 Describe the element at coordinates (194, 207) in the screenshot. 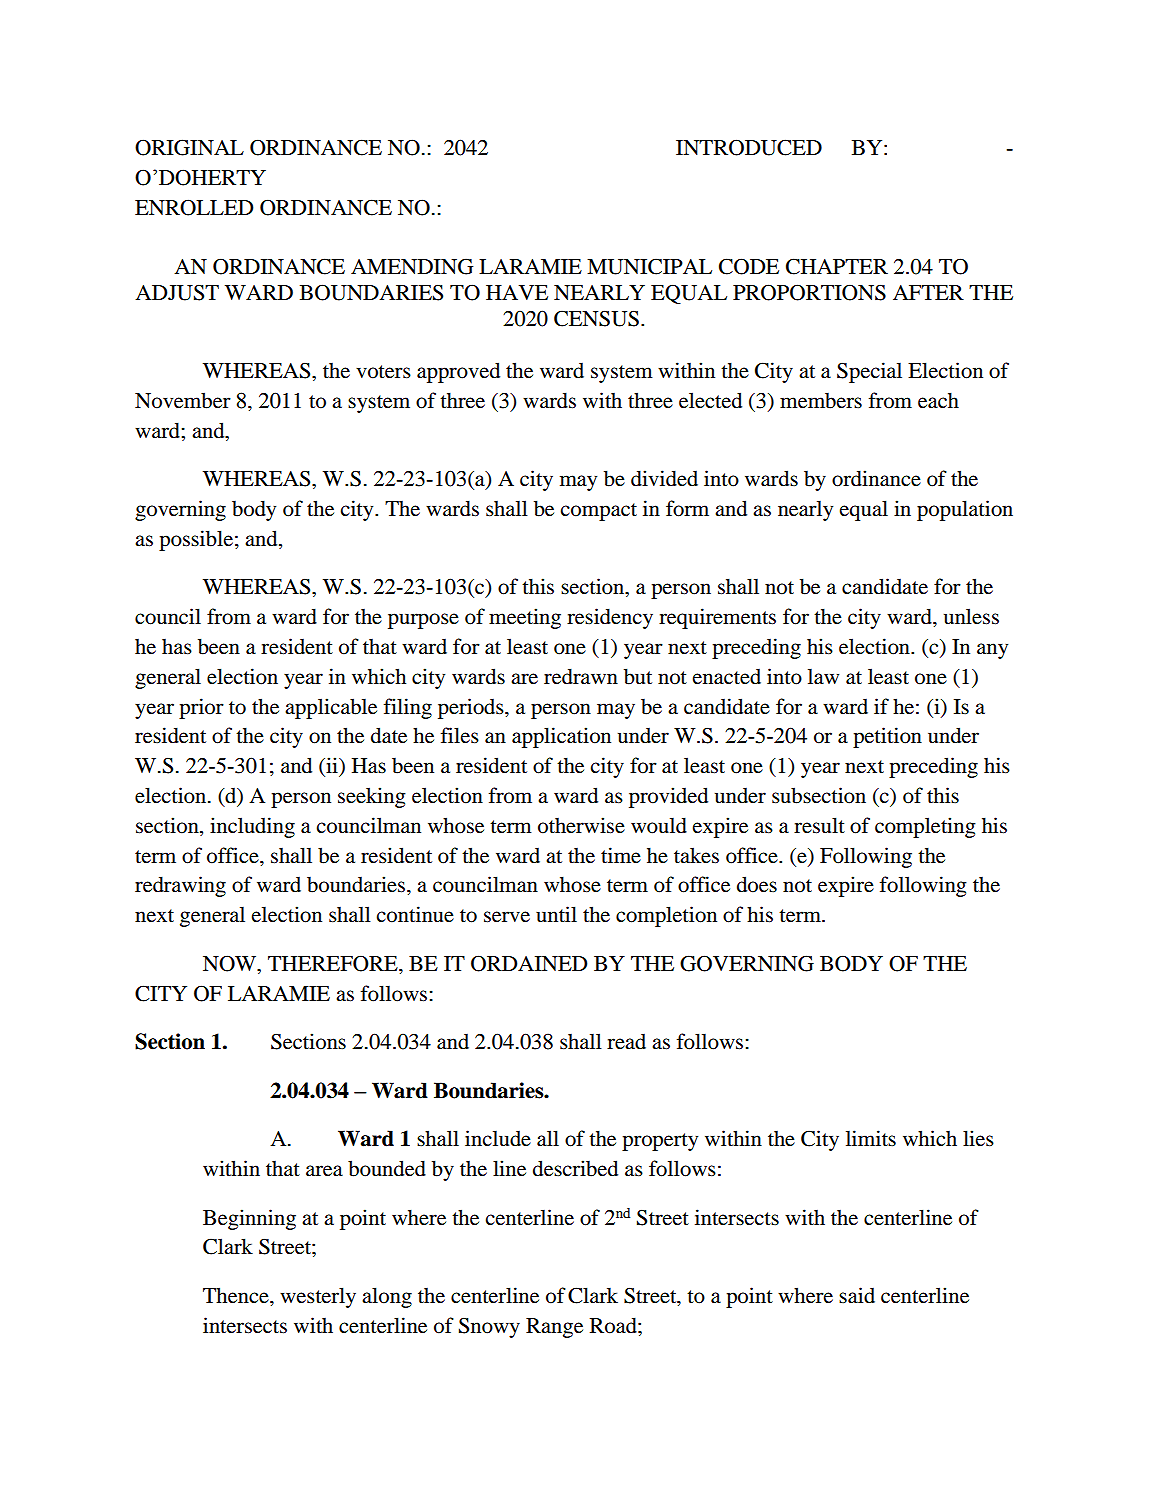

I see `ENROLLED` at that location.
